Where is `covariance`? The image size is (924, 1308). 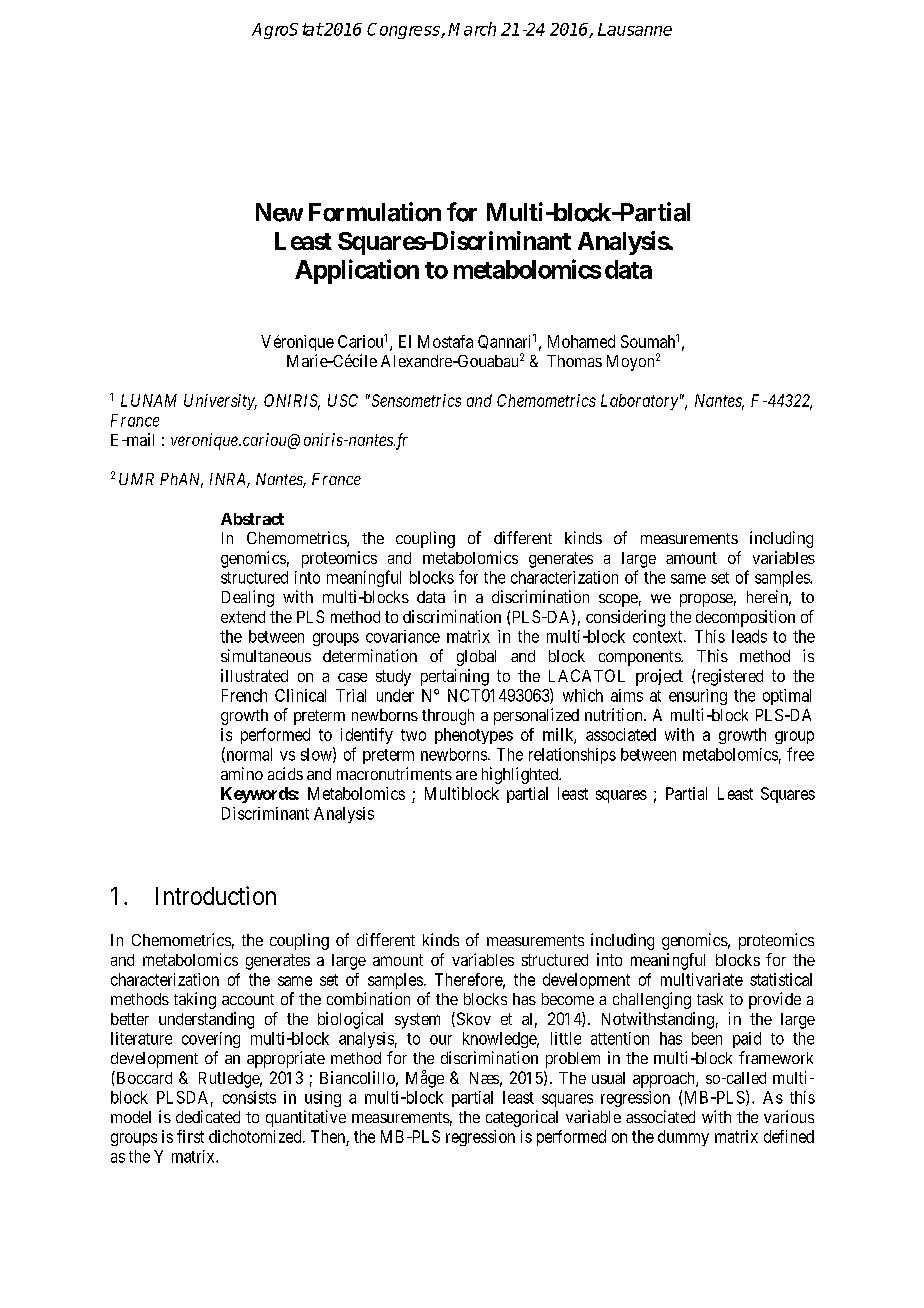
covariance is located at coordinates (403, 636).
